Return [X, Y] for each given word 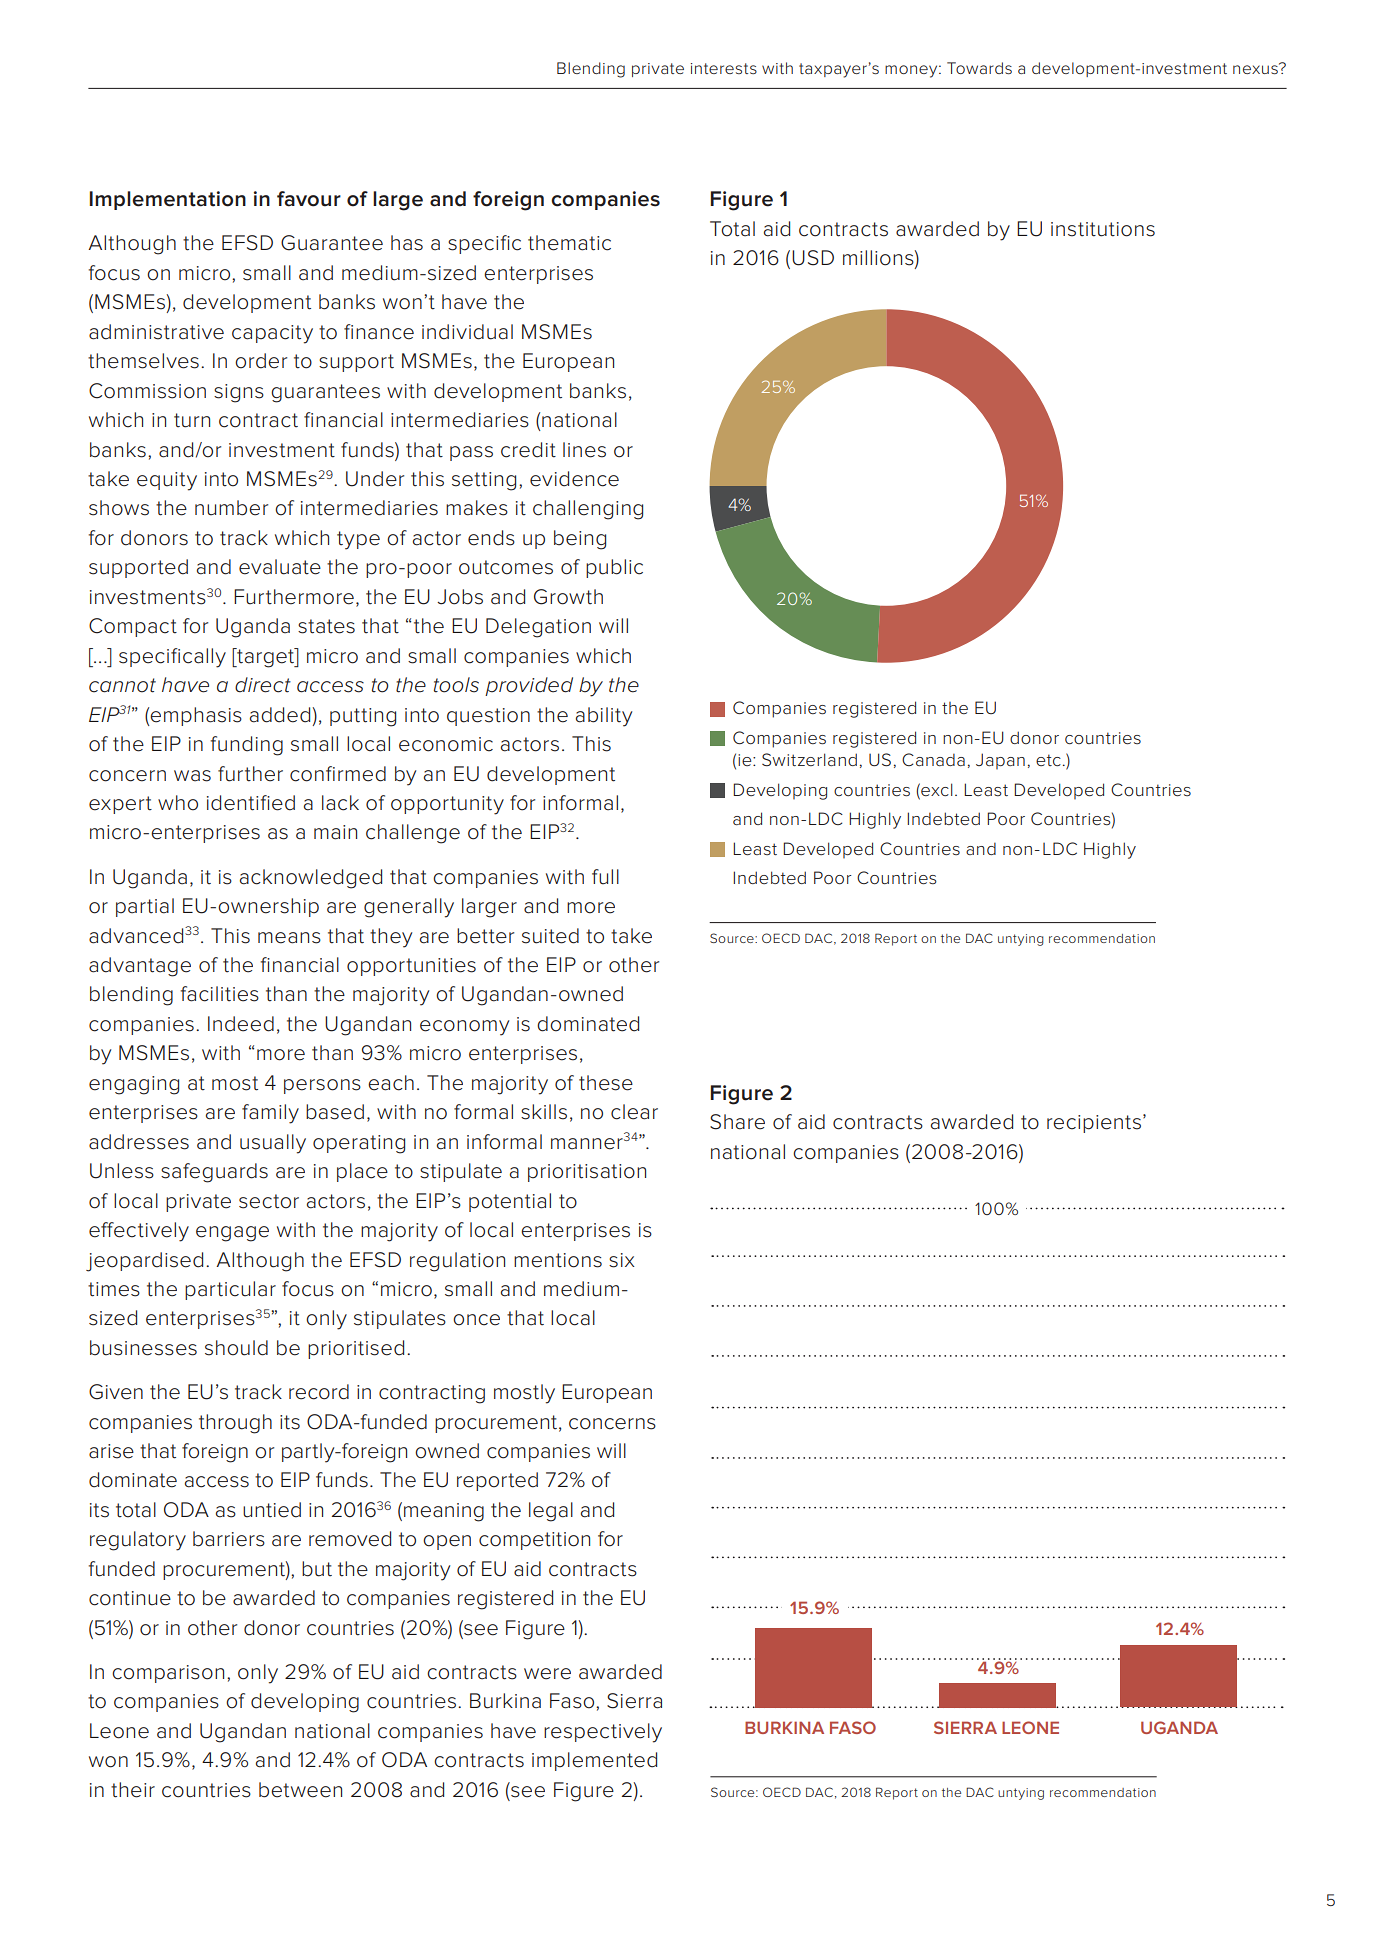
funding [247, 746]
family [270, 1114]
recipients [1094, 1124]
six [622, 1260]
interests [724, 68]
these [606, 1083]
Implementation [168, 200]
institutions [1103, 229]
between [300, 1790]
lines [584, 450]
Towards [979, 68]
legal [551, 1512]
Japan [1000, 761]
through [235, 1424]
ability [604, 717]
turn [192, 420]
